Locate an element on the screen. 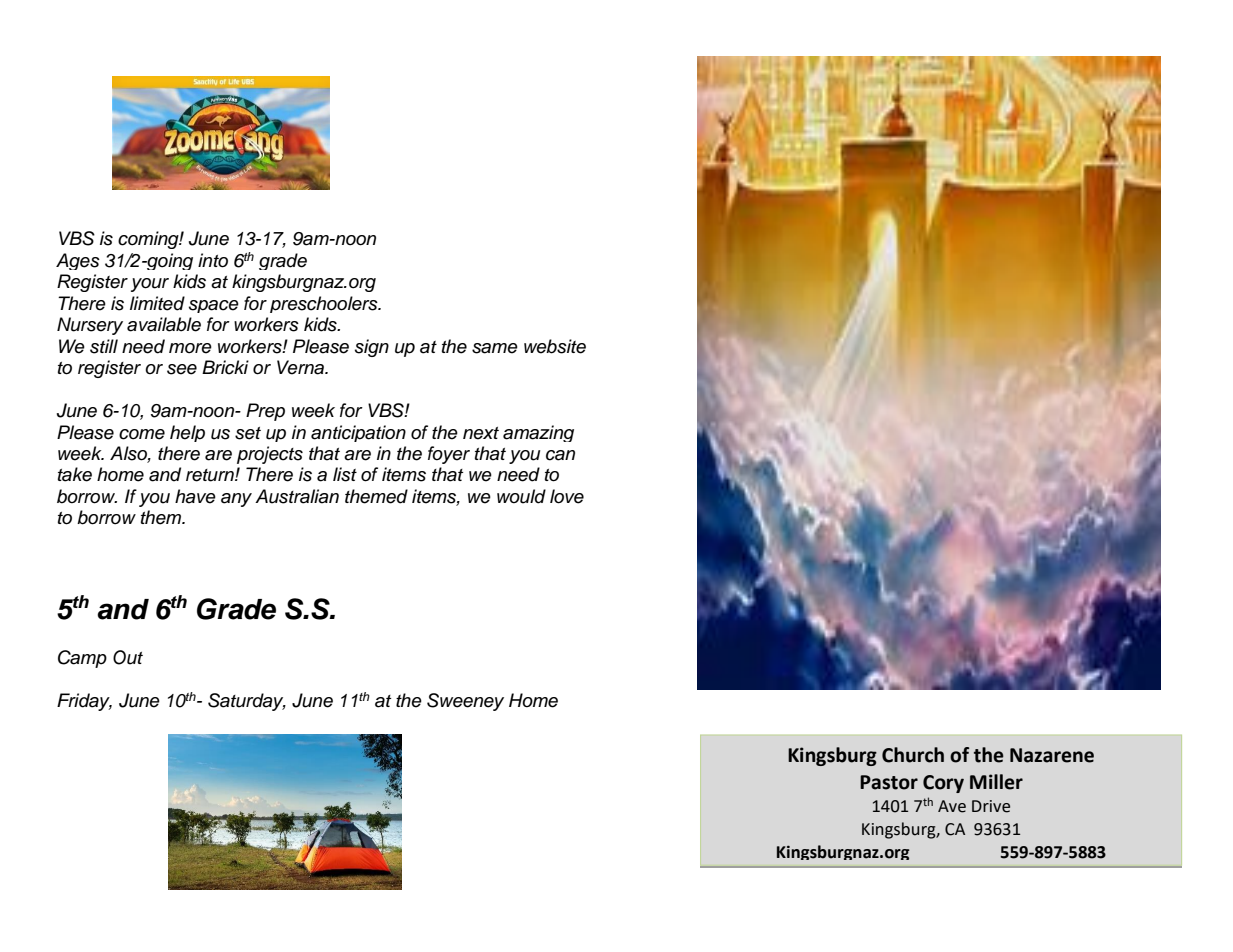 This screenshot has height=952, width=1233. same is located at coordinates (495, 348).
